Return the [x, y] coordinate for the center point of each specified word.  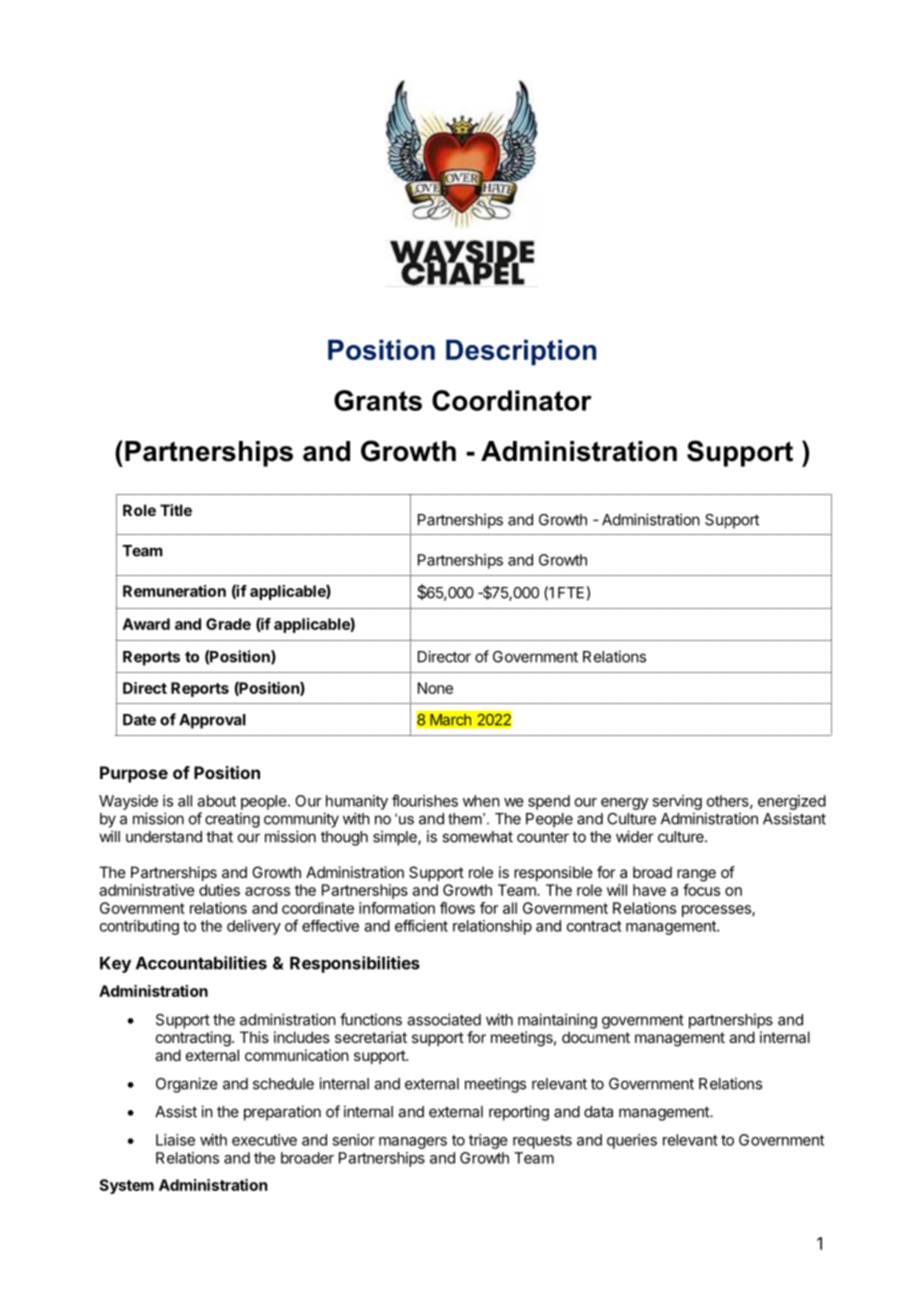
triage [488, 1141]
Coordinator [512, 400]
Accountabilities [201, 963]
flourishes [425, 800]
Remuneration [174, 591]
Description [521, 352]
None [435, 688]
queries [632, 1141]
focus [701, 890]
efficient [421, 926]
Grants [378, 400]
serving [677, 802]
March [450, 719]
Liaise [175, 1140]
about [216, 801]
